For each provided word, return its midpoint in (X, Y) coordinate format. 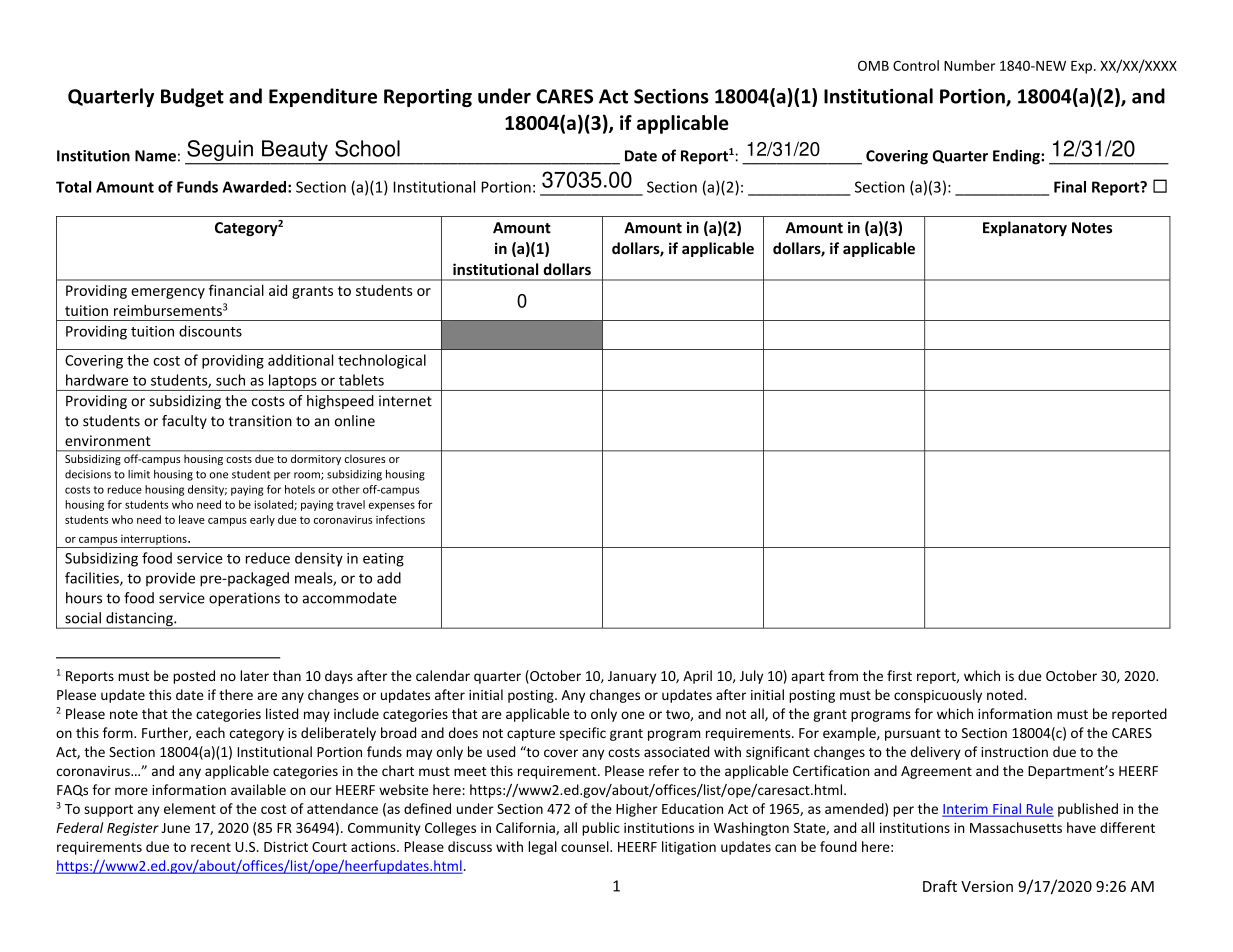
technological (382, 361)
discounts (210, 331)
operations (244, 599)
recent (211, 847)
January (632, 677)
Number (969, 65)
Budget (192, 97)
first (899, 675)
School (367, 148)
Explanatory (1025, 228)
